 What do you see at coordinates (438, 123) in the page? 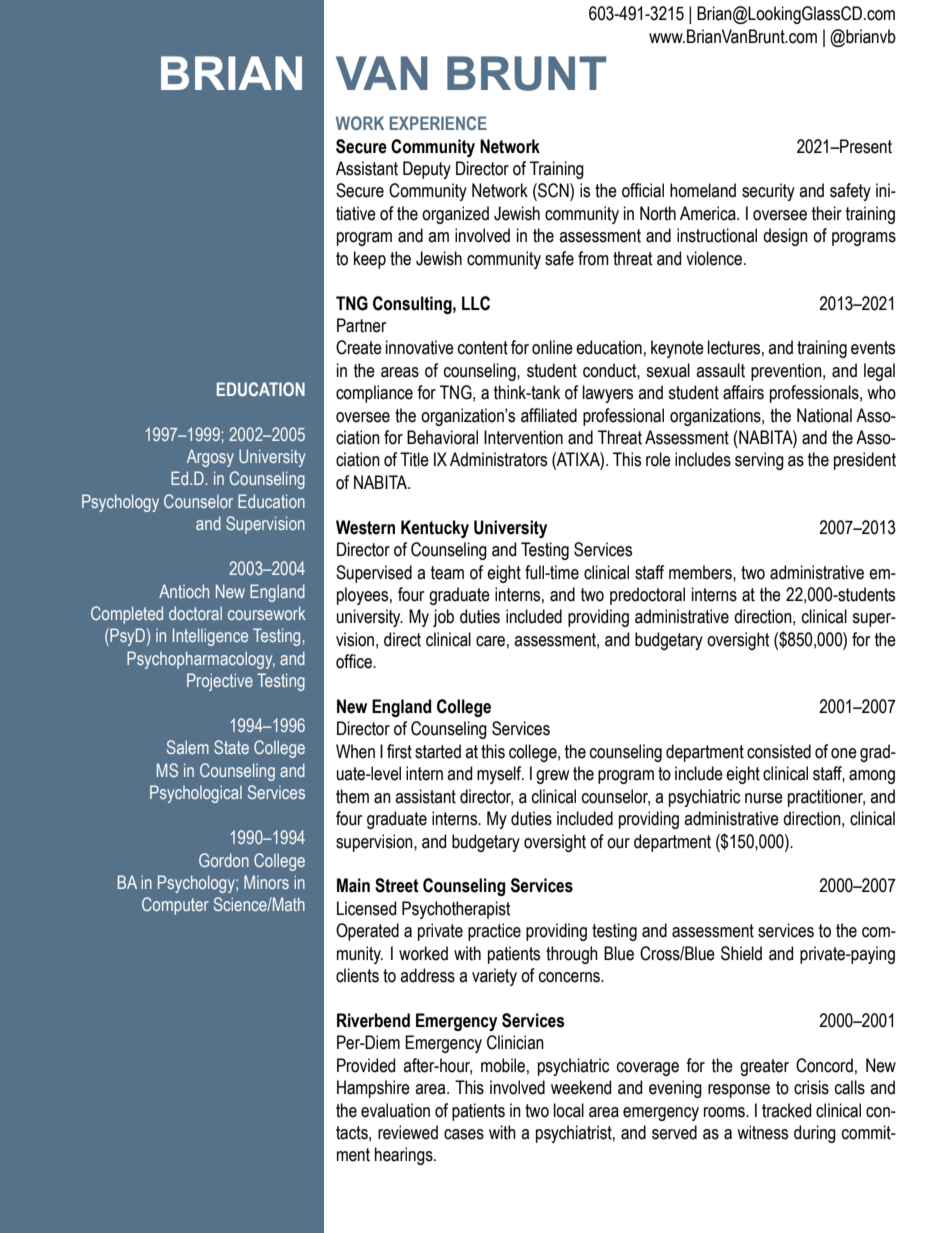
I see `EXPERIENCE` at bounding box center [438, 123].
